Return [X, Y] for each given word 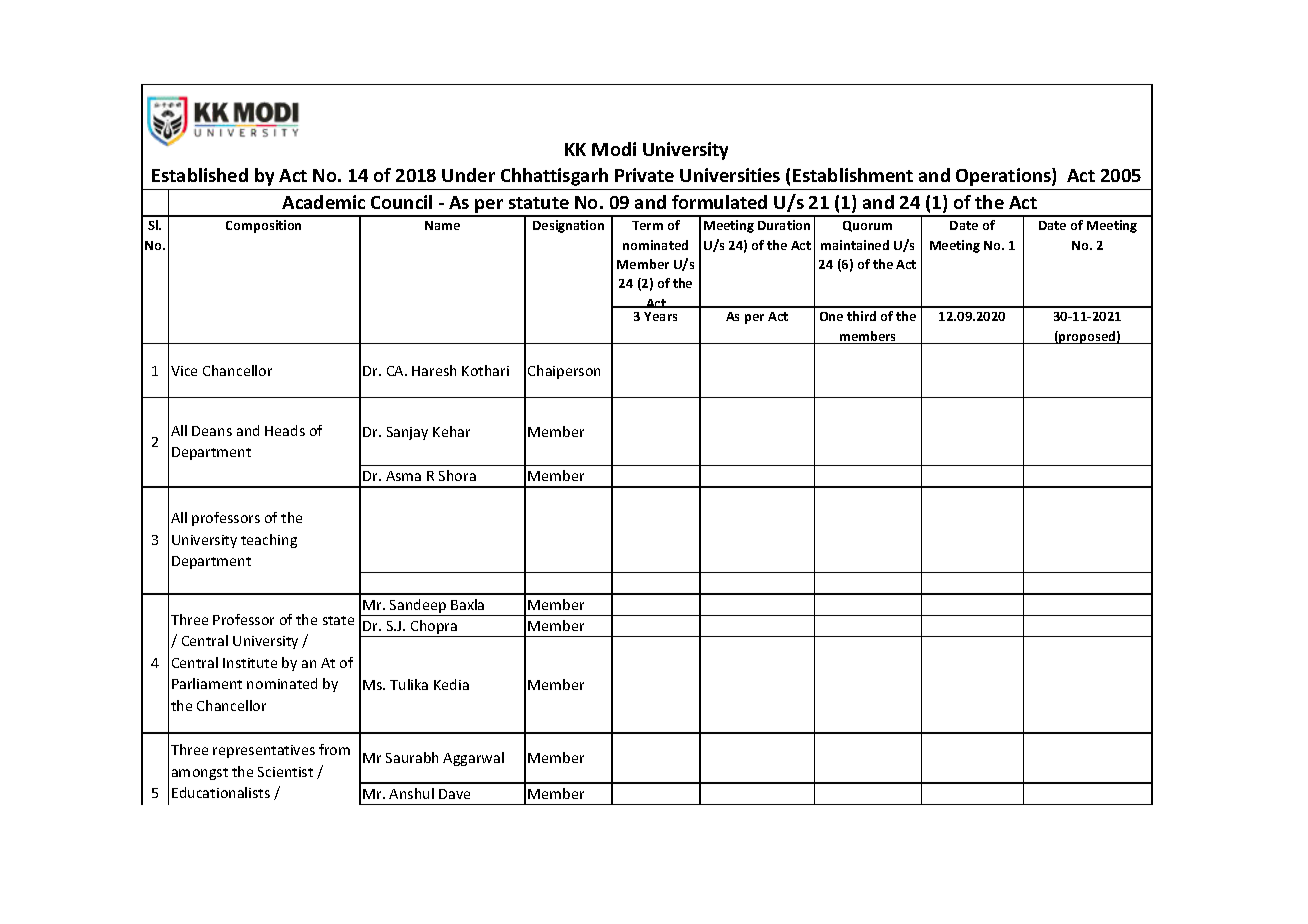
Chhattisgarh [554, 177]
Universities [730, 175]
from [334, 749]
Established [200, 175]
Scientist [285, 772]
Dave [454, 794]
